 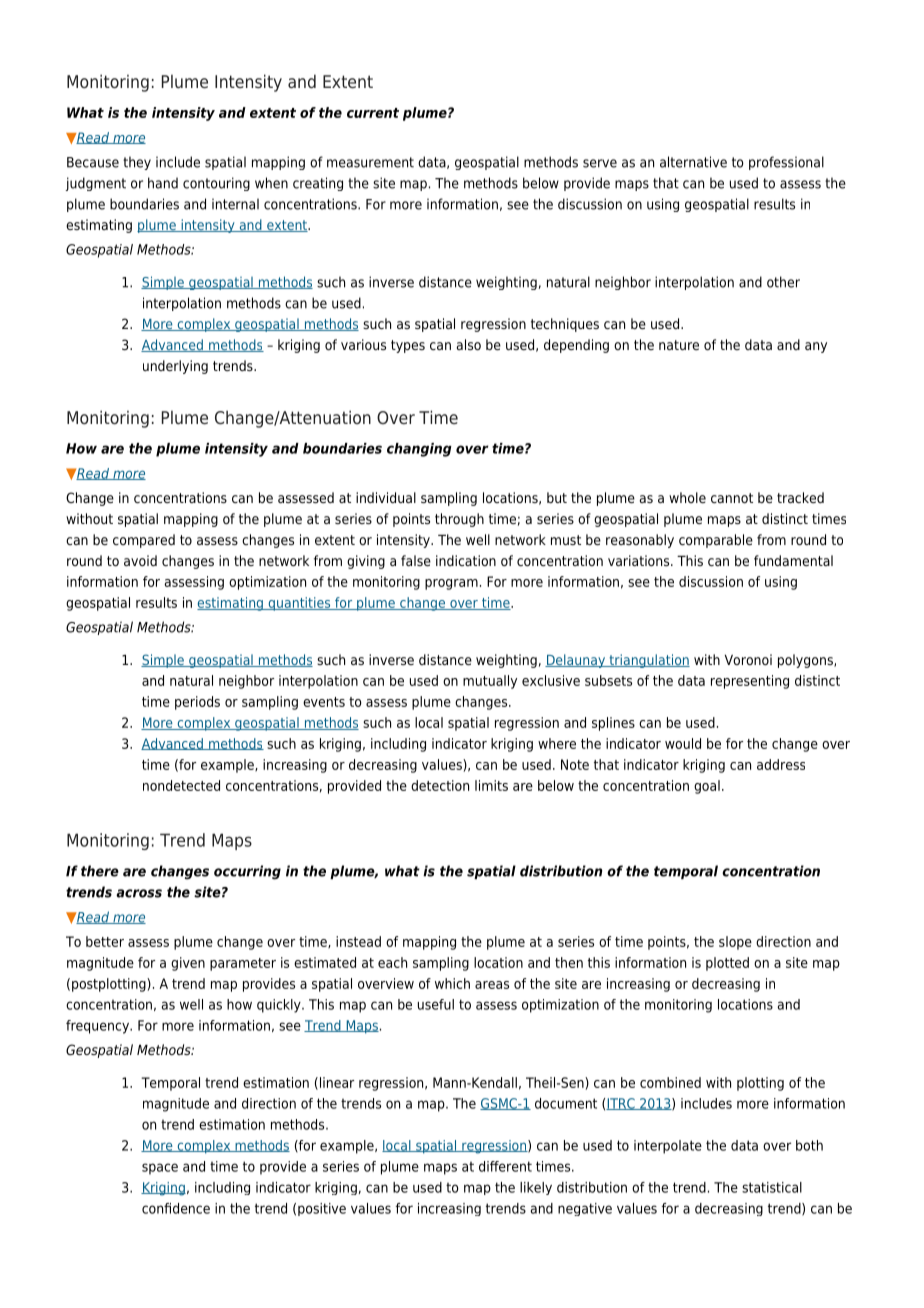 What do you see at coordinates (419, 450) in the screenshot?
I see `changing` at bounding box center [419, 450].
